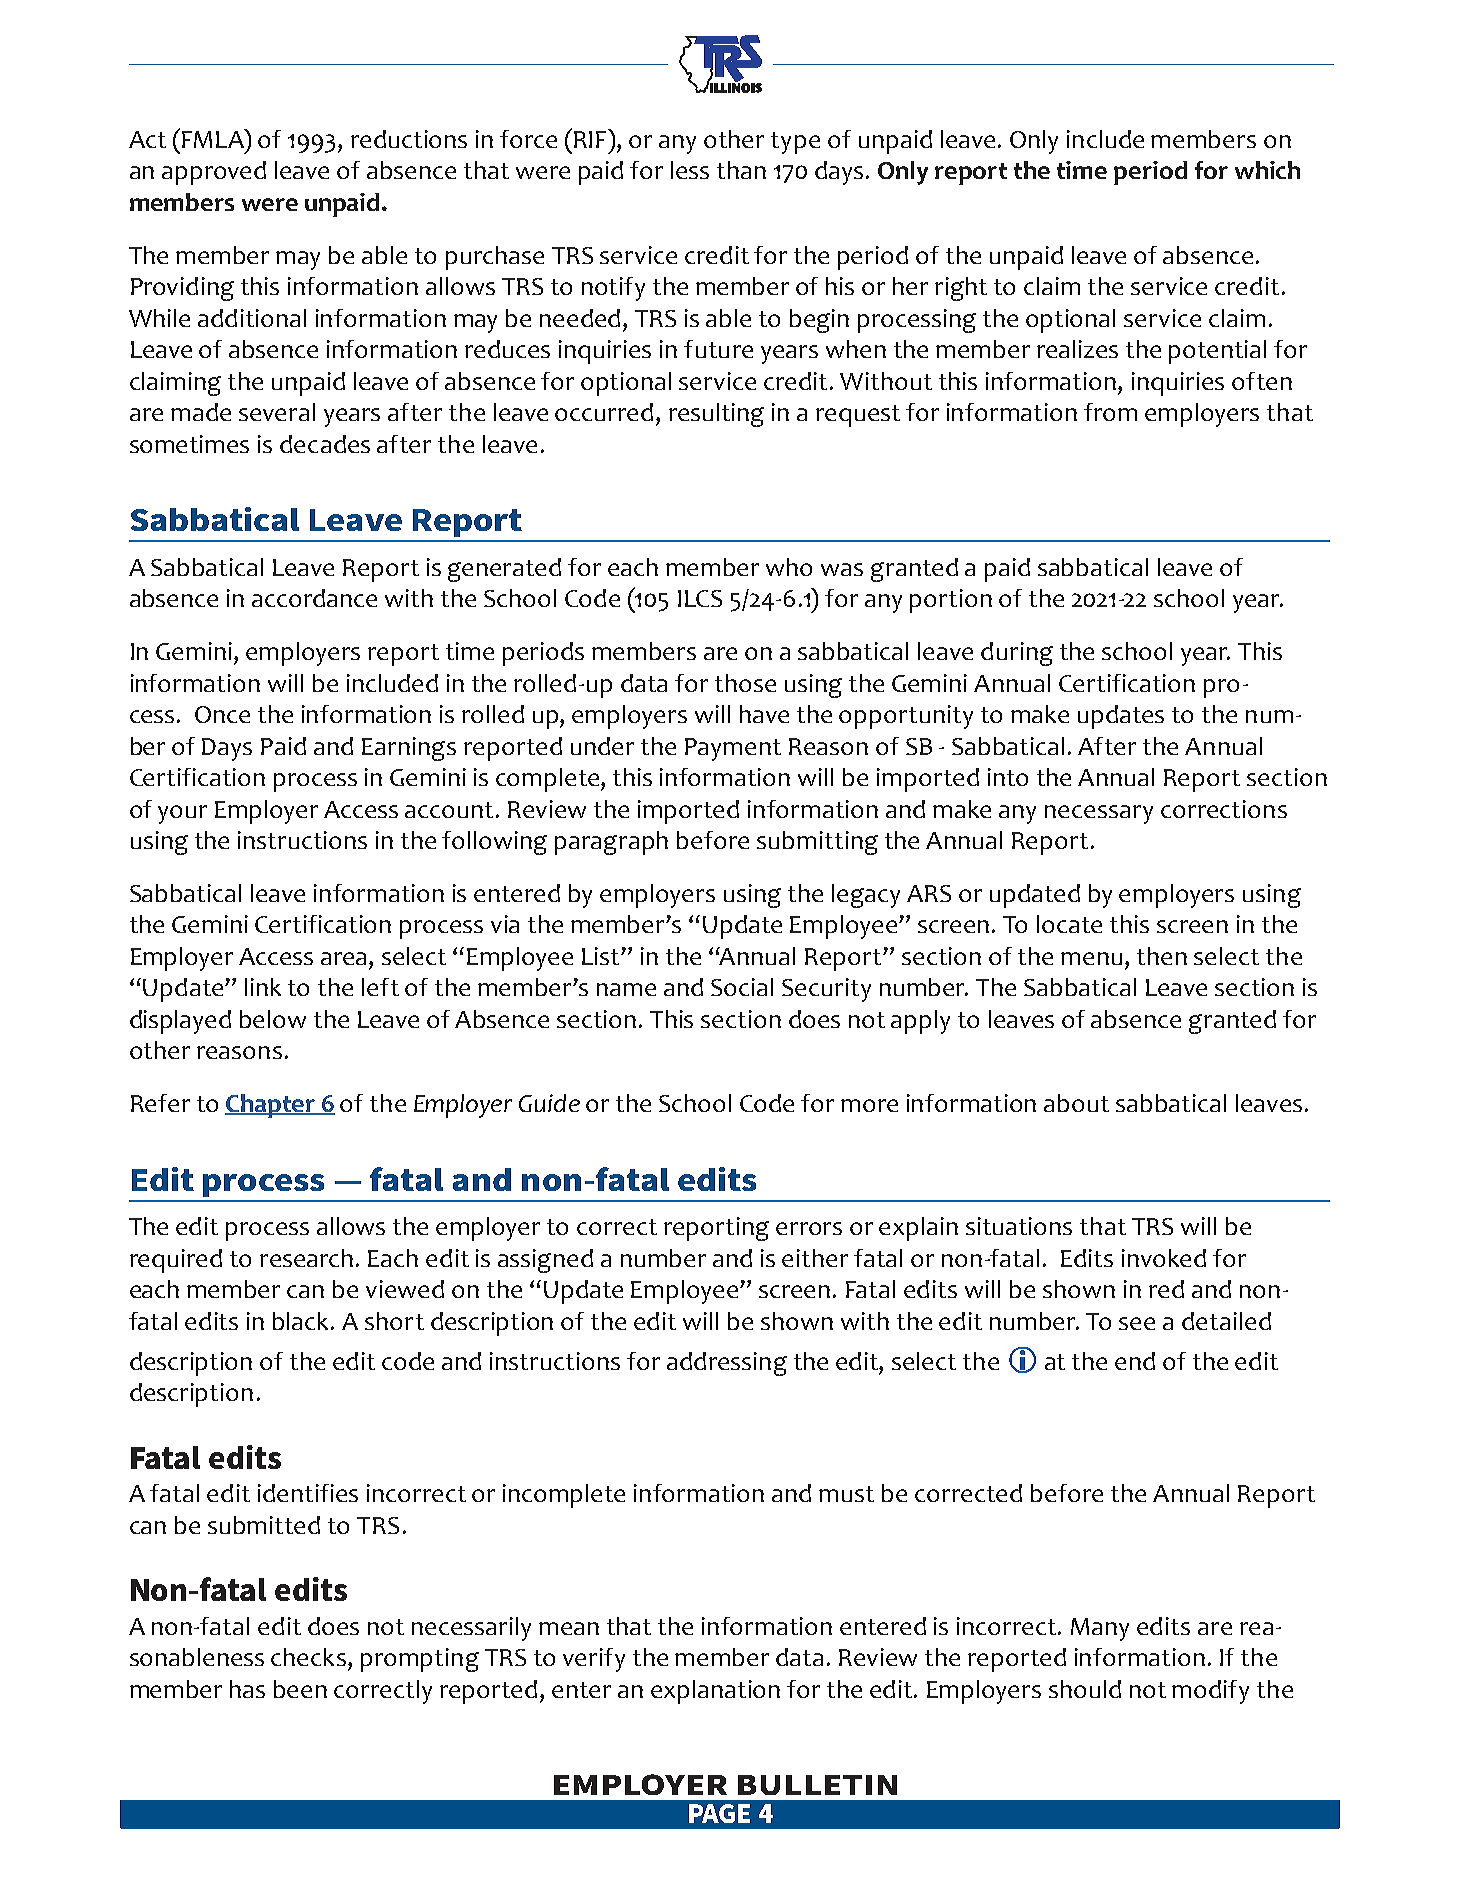  Describe the element at coordinates (690, 170) in the image. I see `less` at that location.
